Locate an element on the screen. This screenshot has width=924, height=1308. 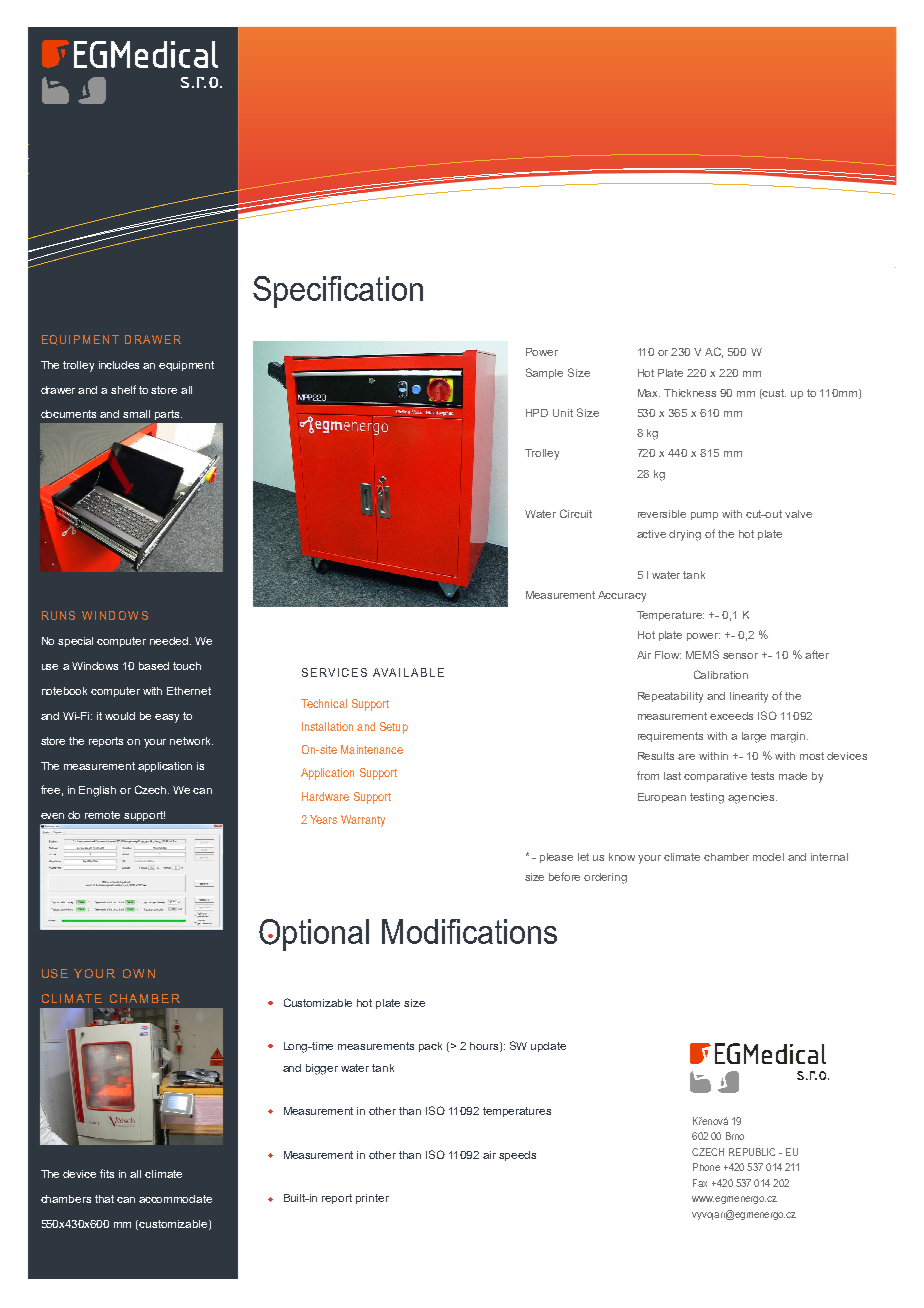
sensor is located at coordinates (740, 656).
